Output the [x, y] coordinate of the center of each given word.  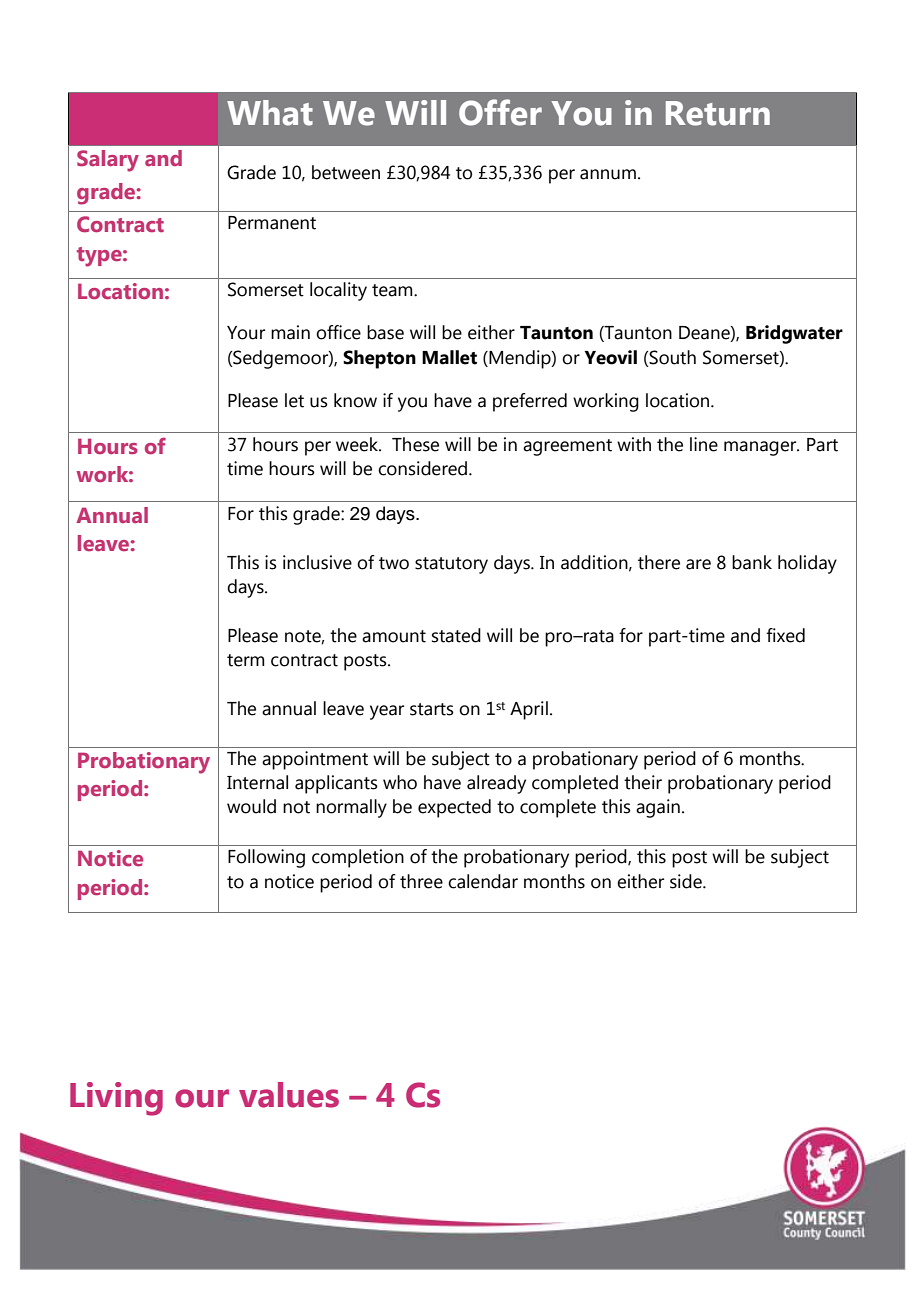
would [251, 806]
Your [246, 333]
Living [116, 1099]
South [672, 357]
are [698, 564]
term [246, 660]
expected [454, 808]
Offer [500, 112]
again [658, 808]
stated [456, 635]
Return [718, 113]
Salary [108, 161]
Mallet [449, 357]
